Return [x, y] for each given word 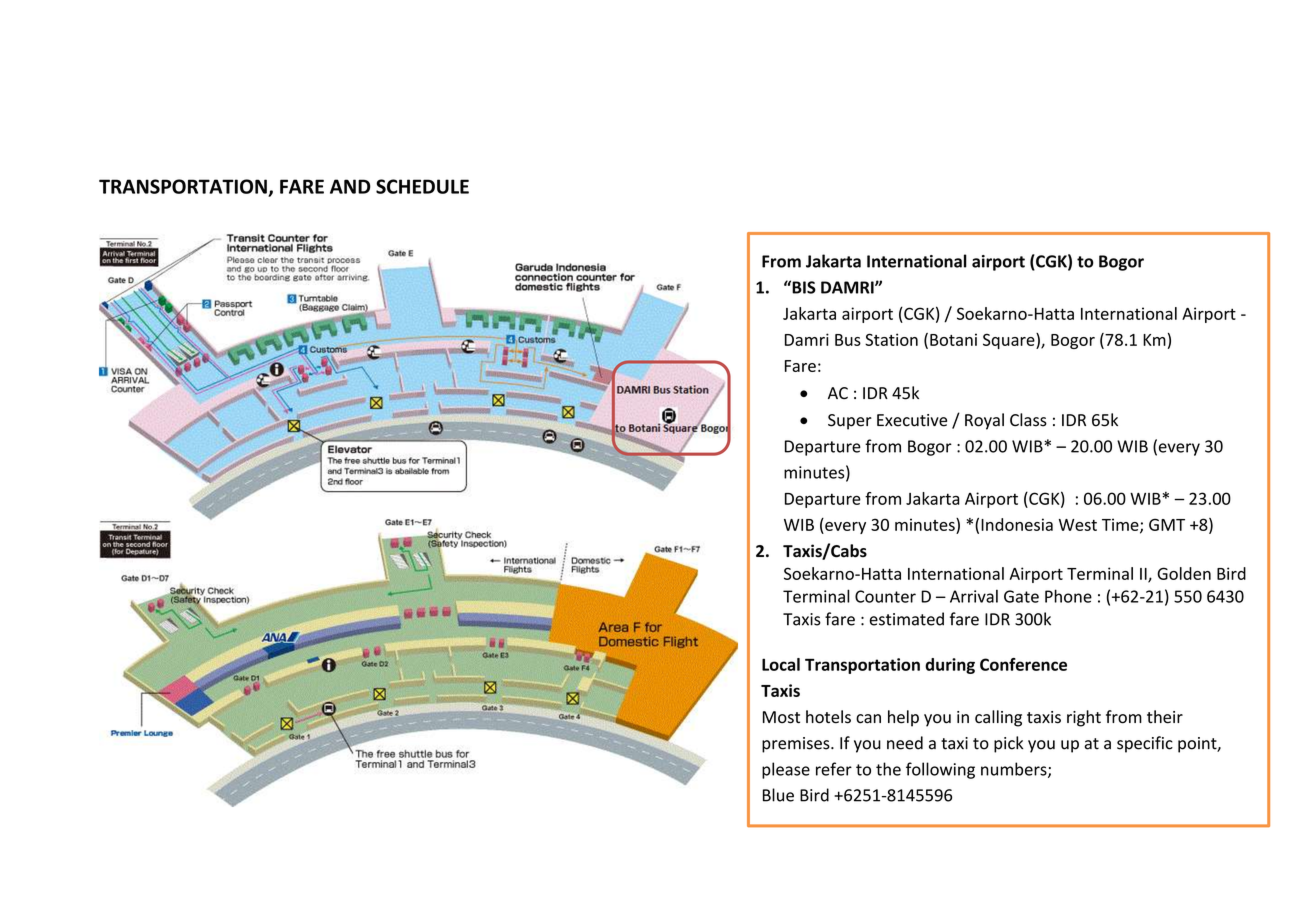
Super [850, 422]
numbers [1015, 770]
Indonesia [1017, 524]
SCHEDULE [422, 186]
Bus [848, 340]
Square [1010, 341]
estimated [907, 619]
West [1078, 525]
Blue [778, 795]
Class [1028, 420]
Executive [912, 420]
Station [891, 339]
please [786, 770]
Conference [1023, 664]
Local [781, 664]
